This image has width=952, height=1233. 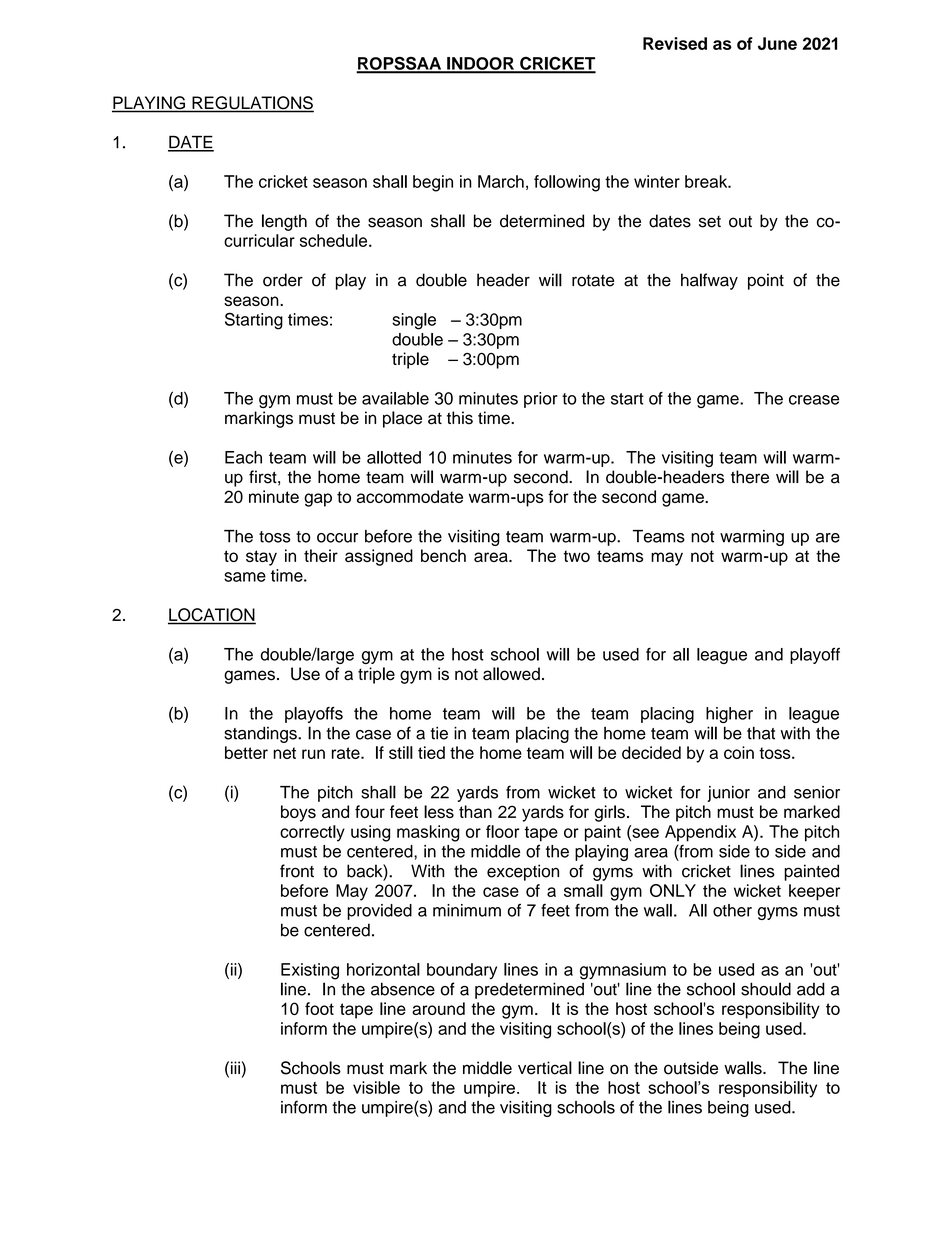 I want to click on iii, so click(x=234, y=1067).
